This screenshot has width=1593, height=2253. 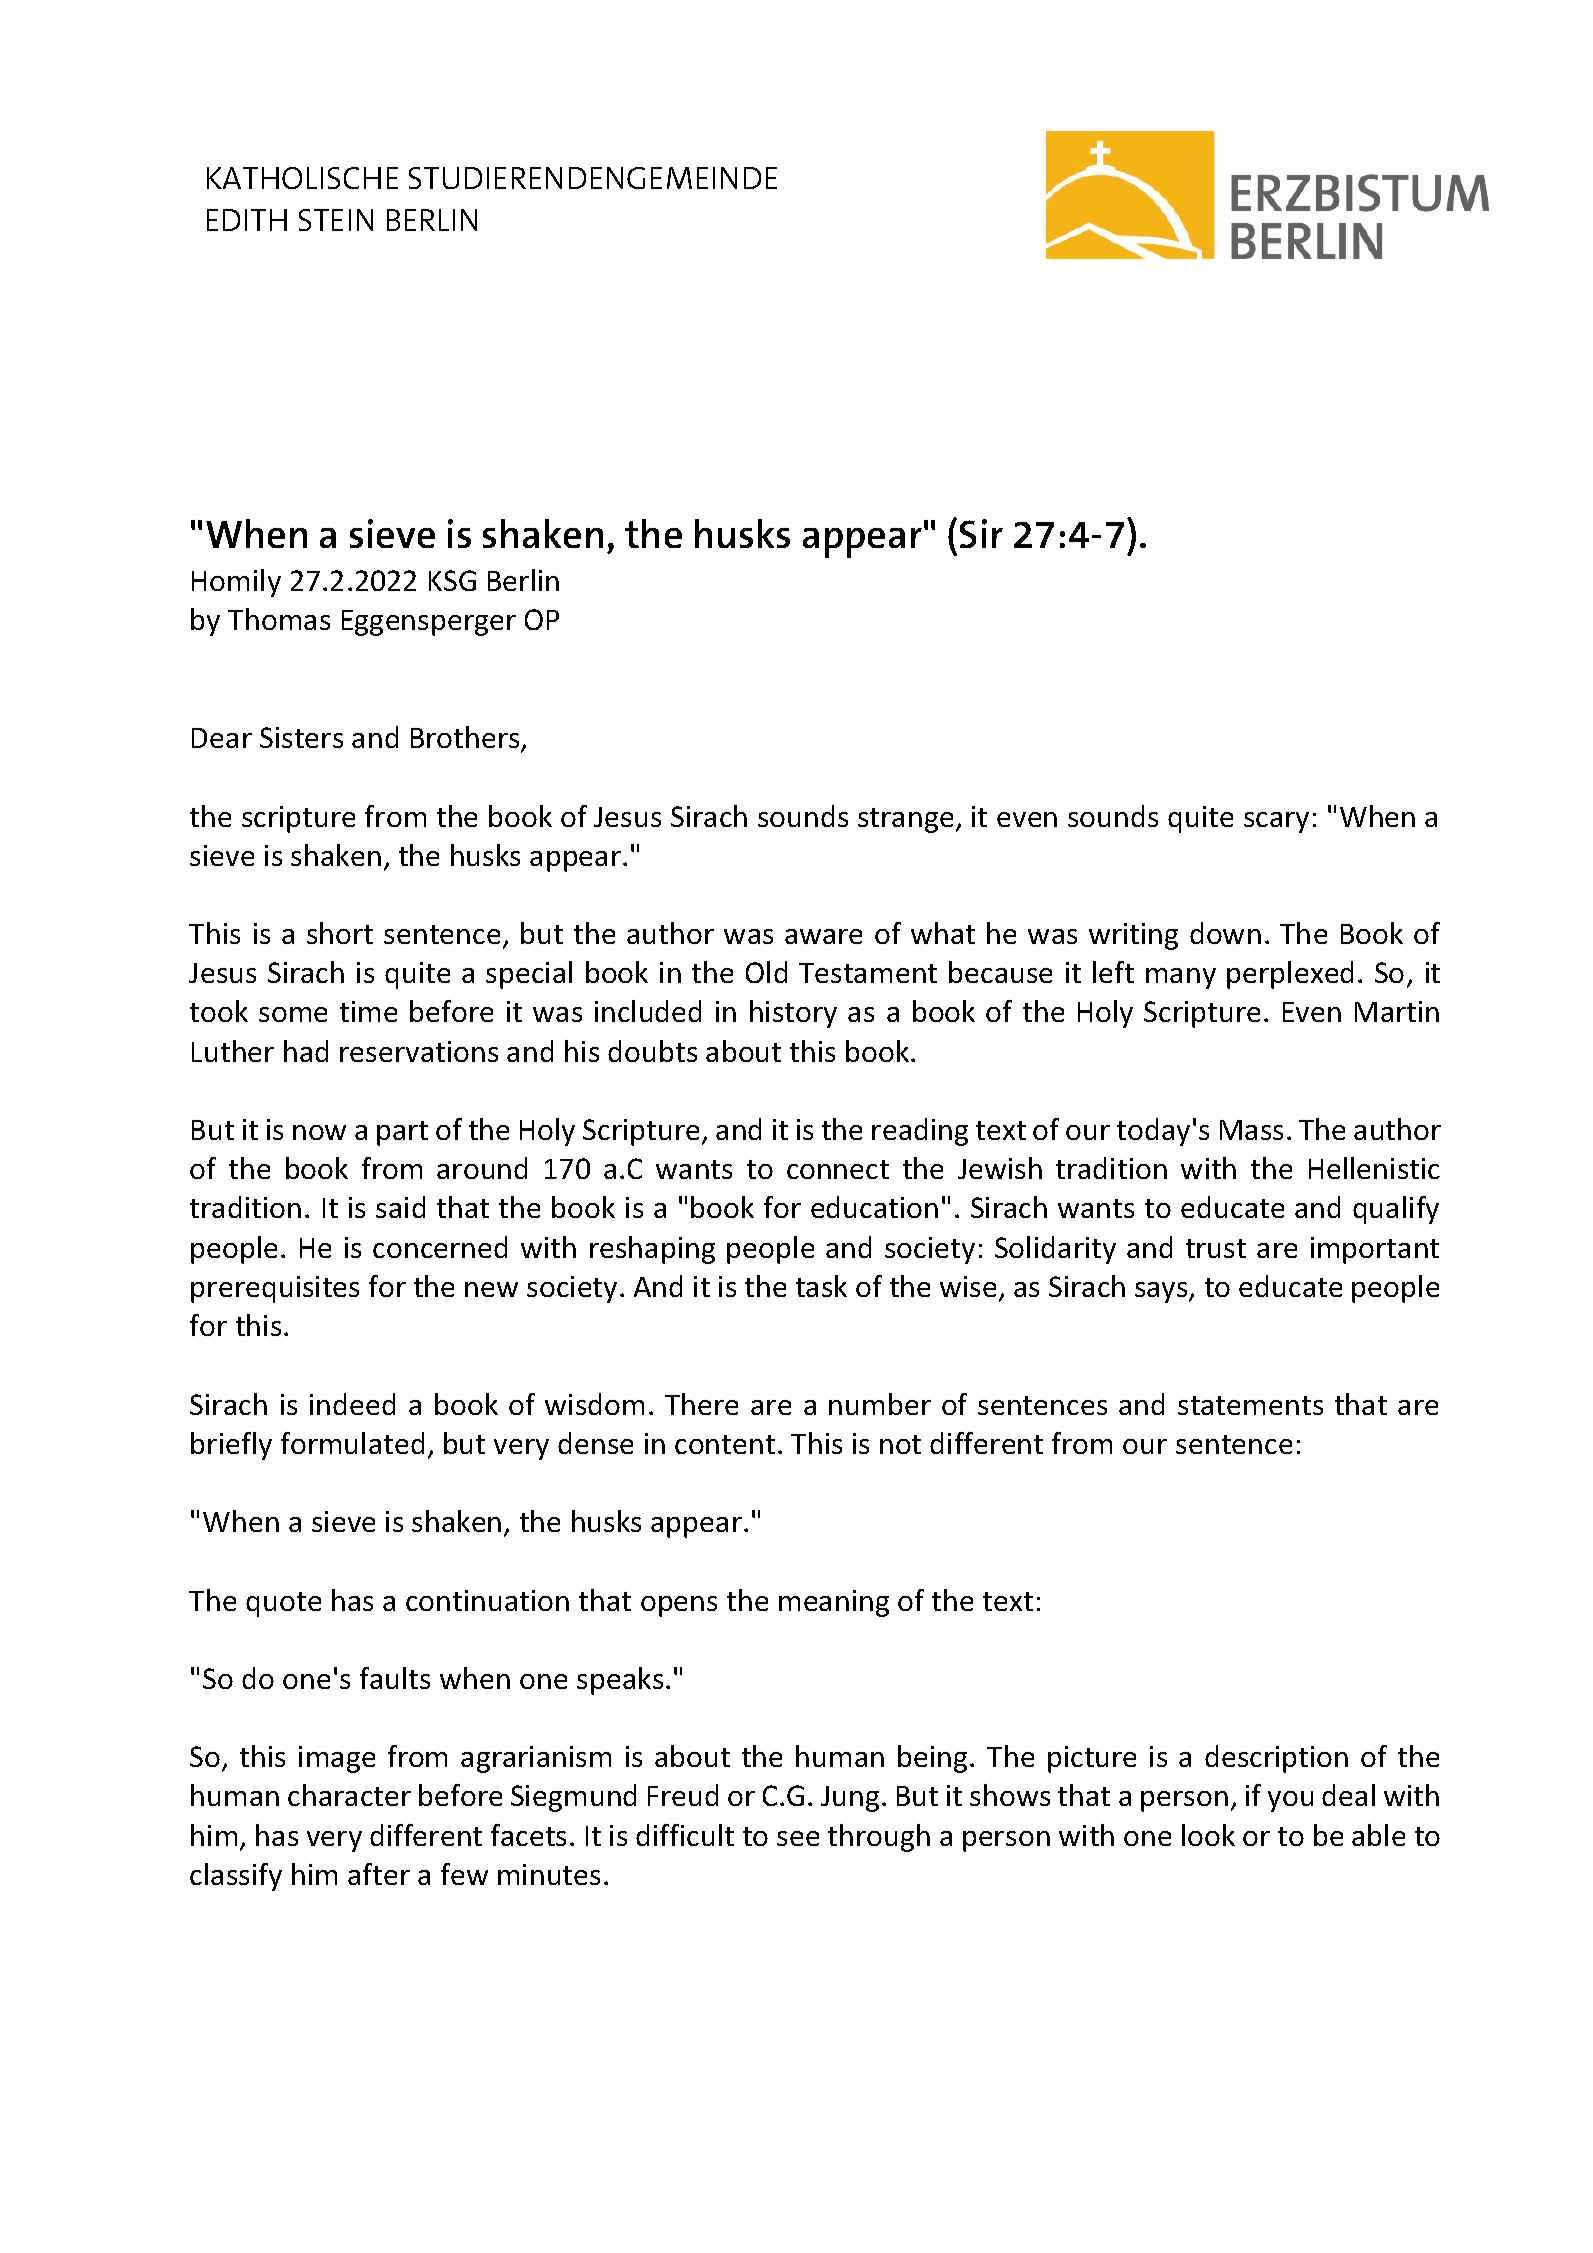 I want to click on formulated, so click(x=352, y=1443).
